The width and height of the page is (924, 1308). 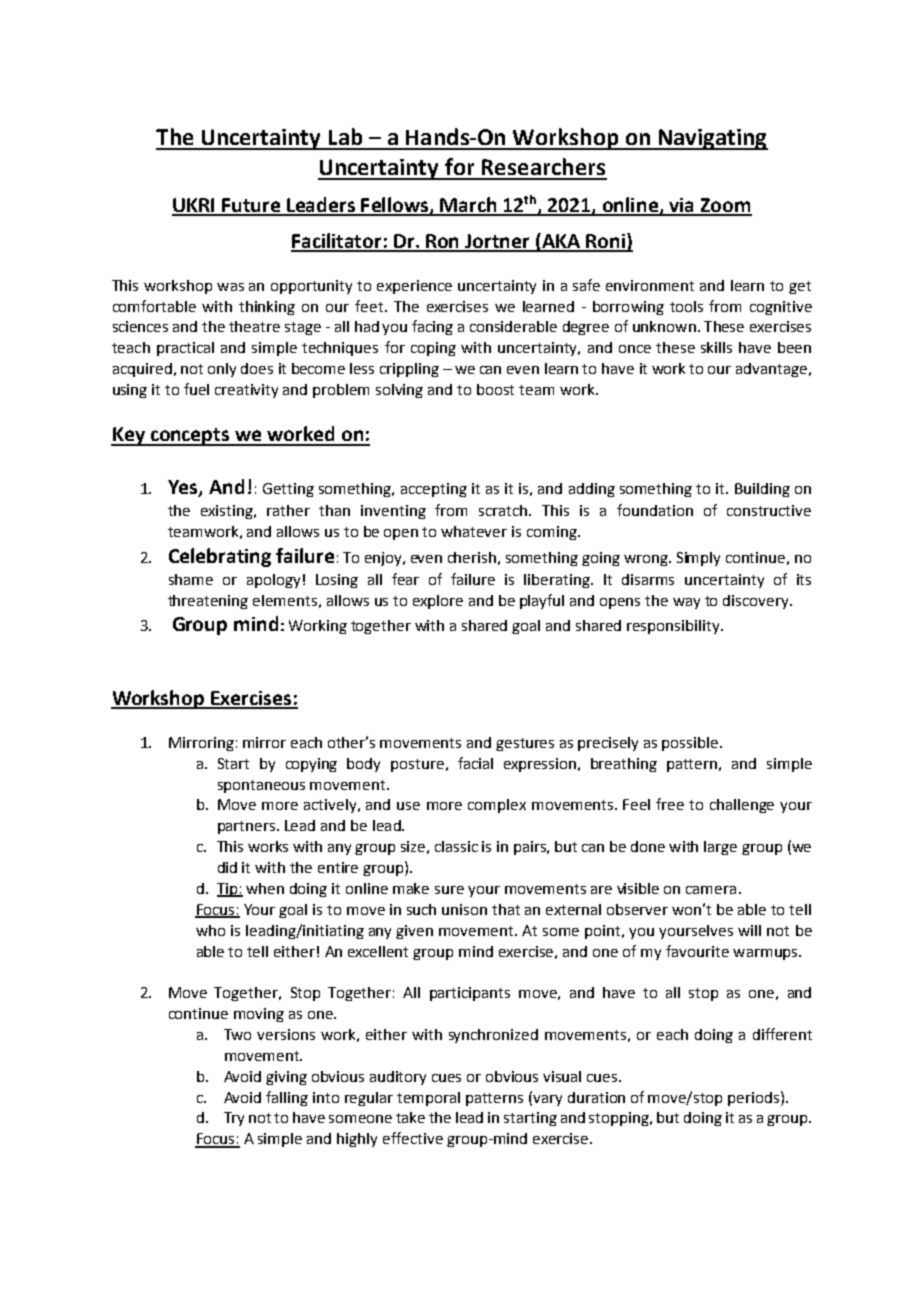 What do you see at coordinates (234, 1119) in the page?
I see `Try` at bounding box center [234, 1119].
